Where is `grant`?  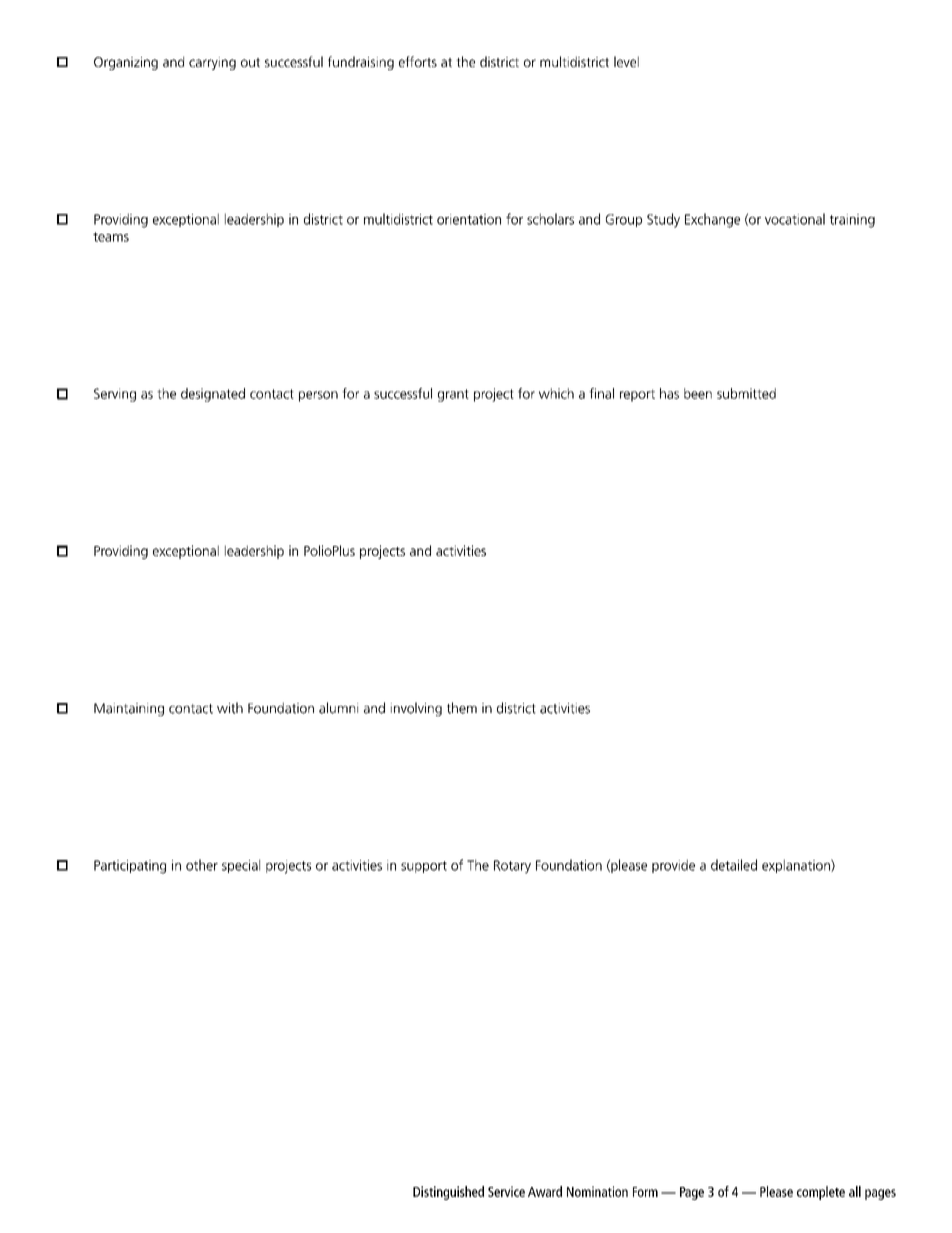 grant is located at coordinates (453, 395).
